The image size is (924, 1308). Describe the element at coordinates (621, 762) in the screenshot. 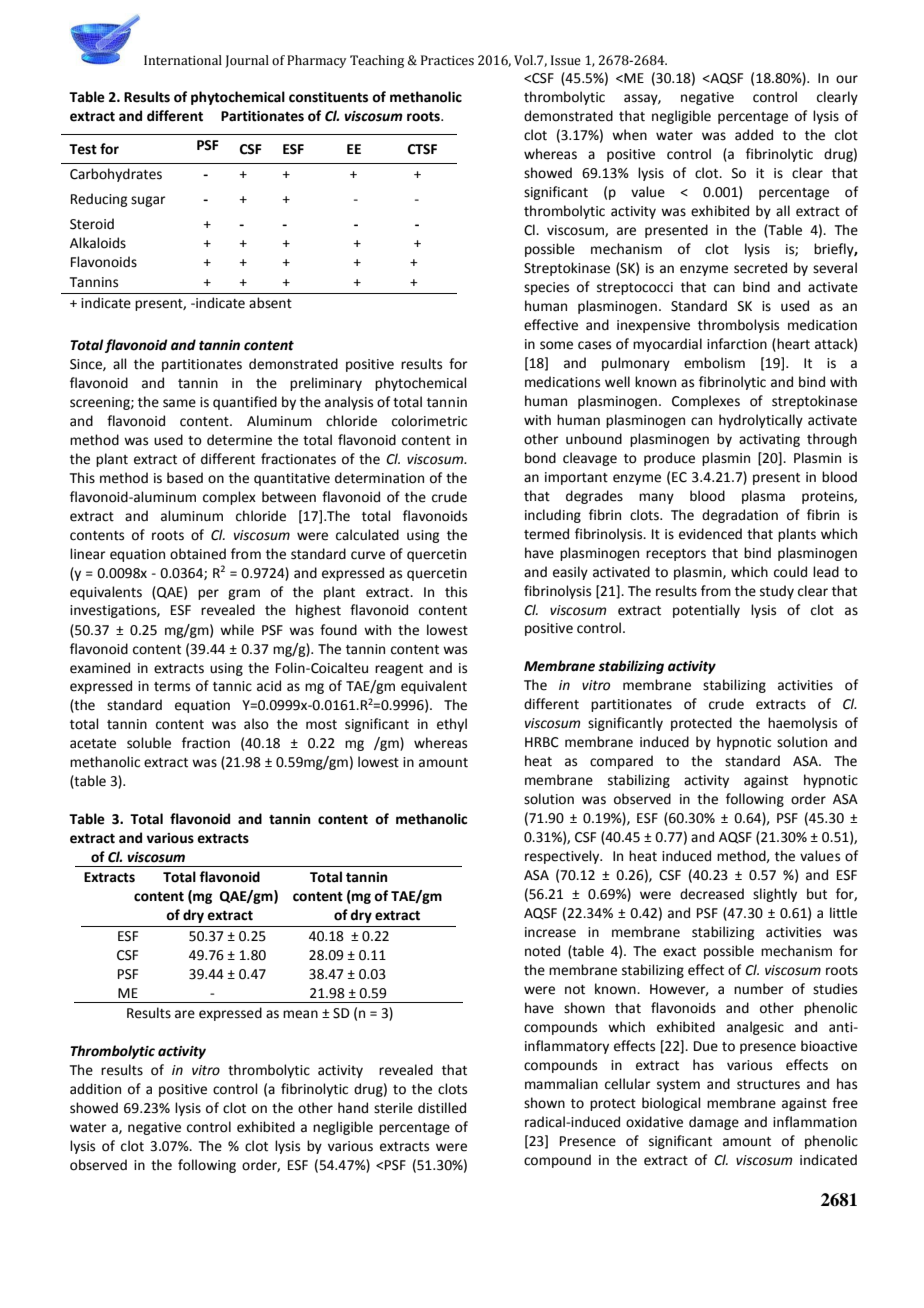

I see `compared` at that location.
